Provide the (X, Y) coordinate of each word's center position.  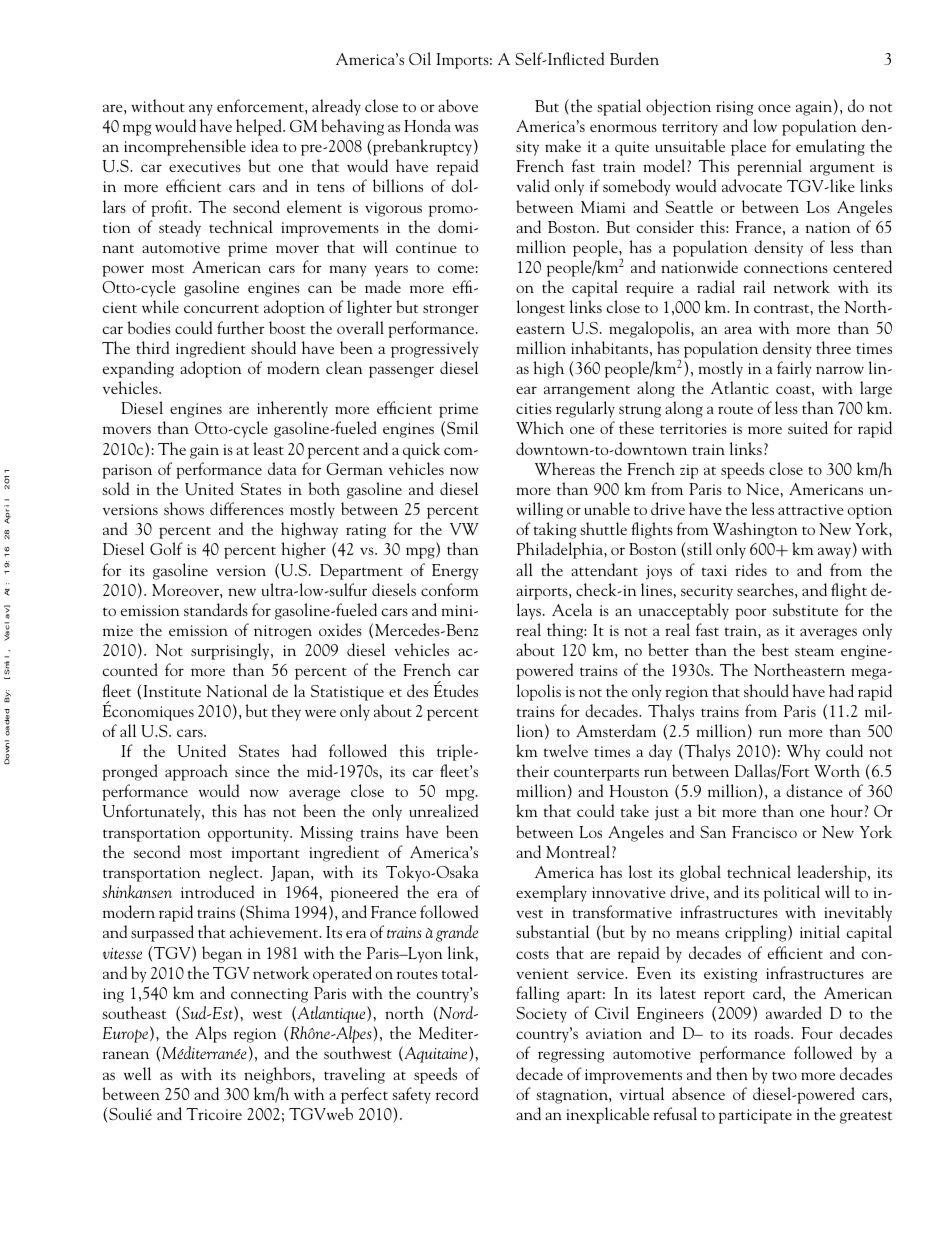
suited (808, 427)
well (137, 1073)
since (252, 771)
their (533, 770)
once (774, 108)
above (458, 105)
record (457, 1093)
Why (803, 752)
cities (534, 408)
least (268, 448)
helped (260, 127)
